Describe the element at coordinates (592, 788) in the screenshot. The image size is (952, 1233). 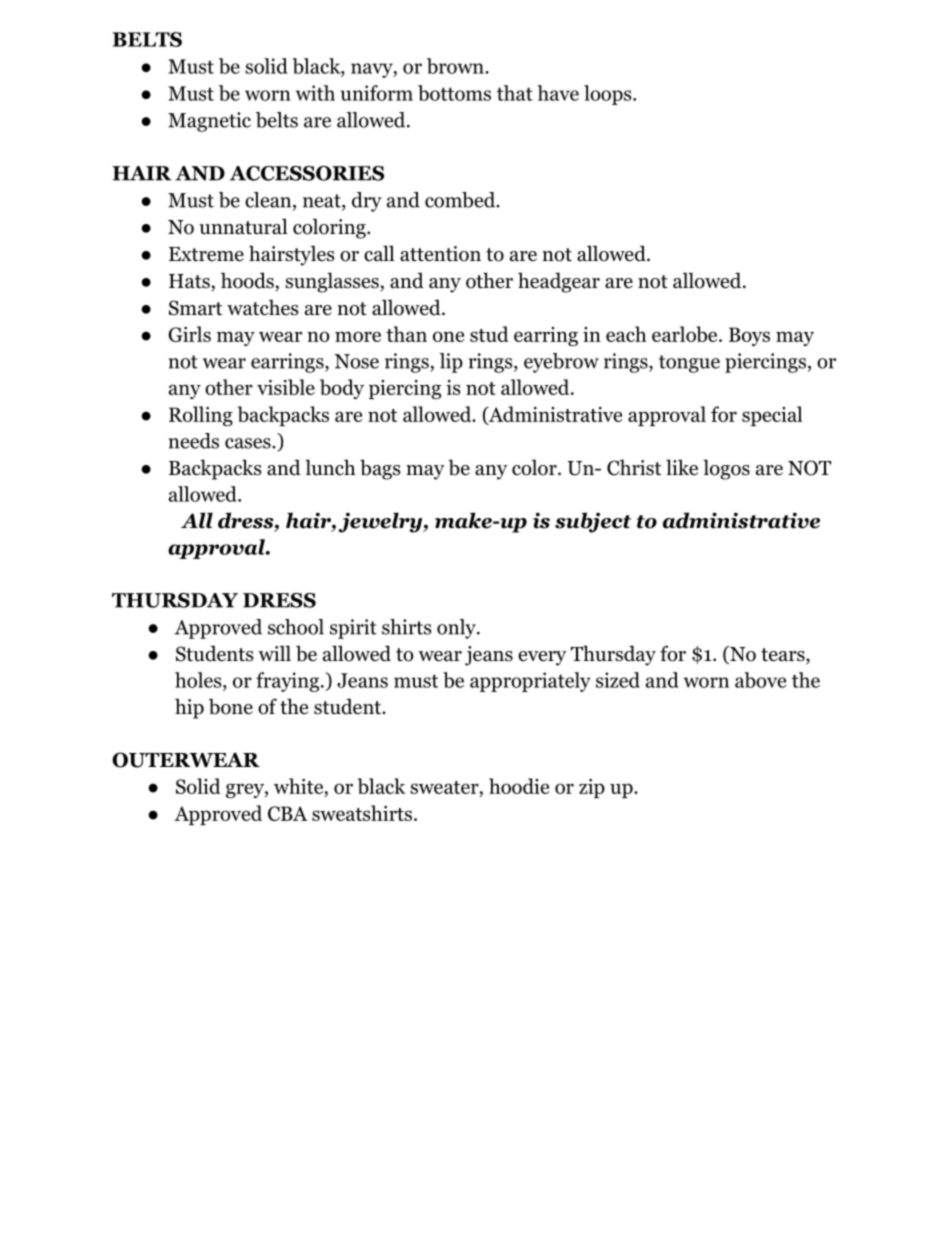
I see `zip` at that location.
